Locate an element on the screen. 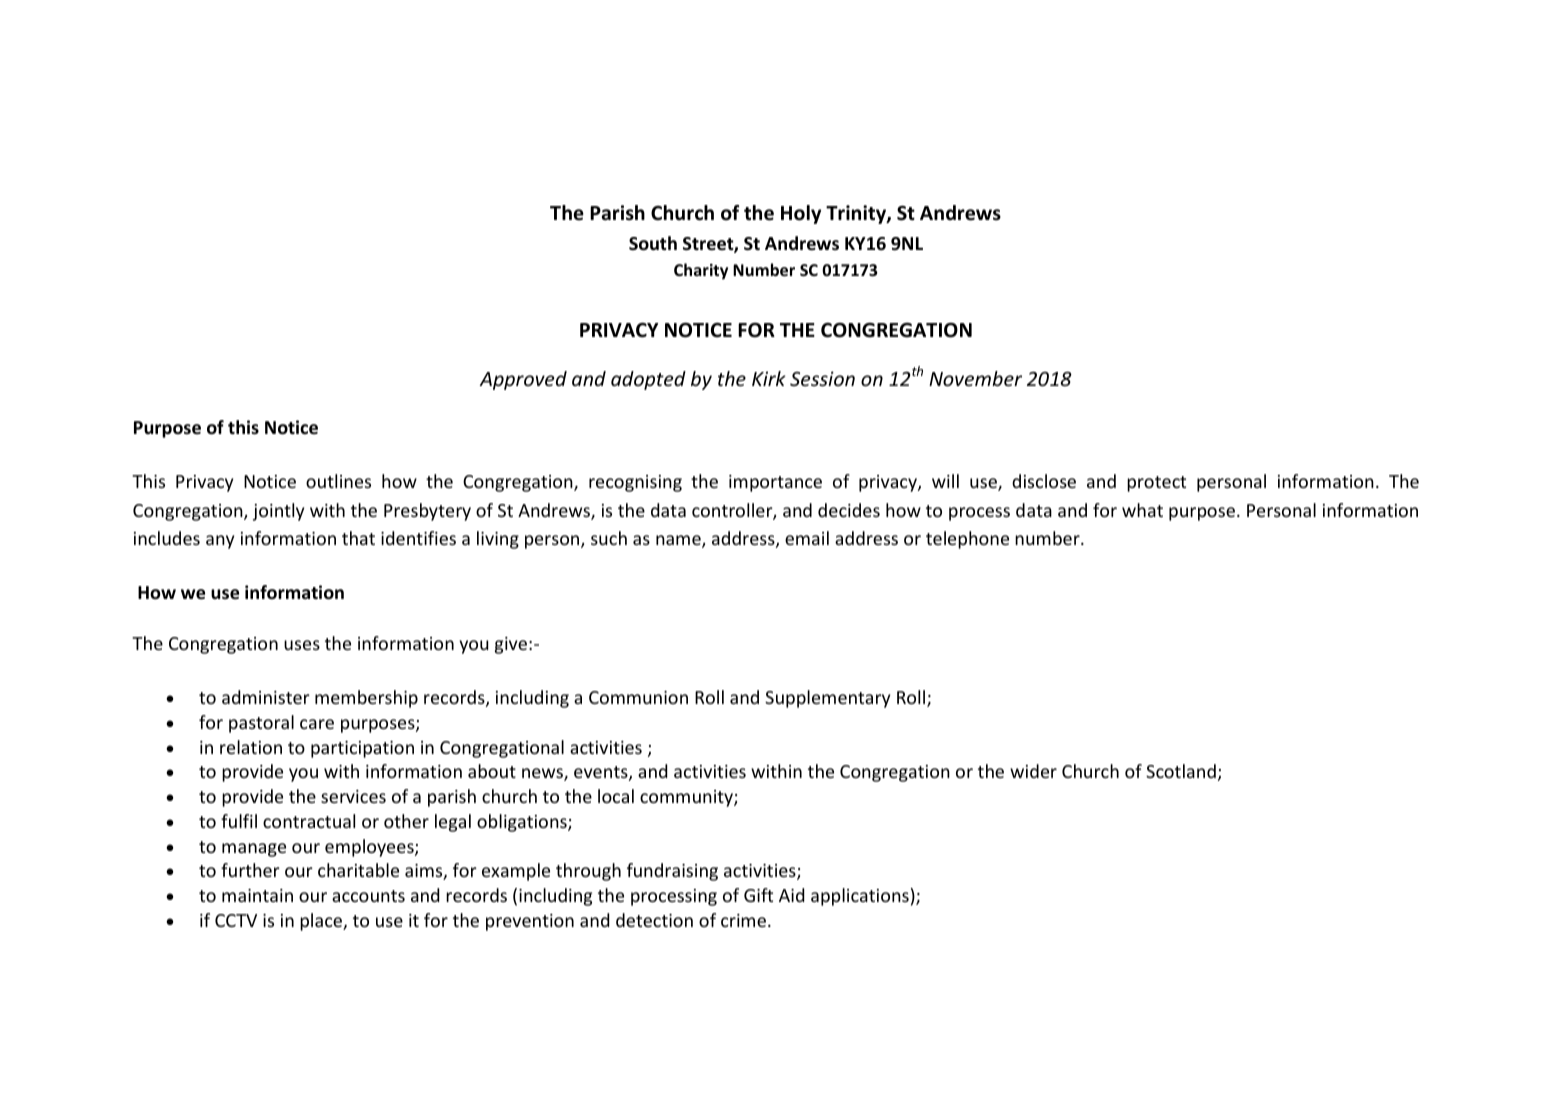  outlines is located at coordinates (338, 481).
